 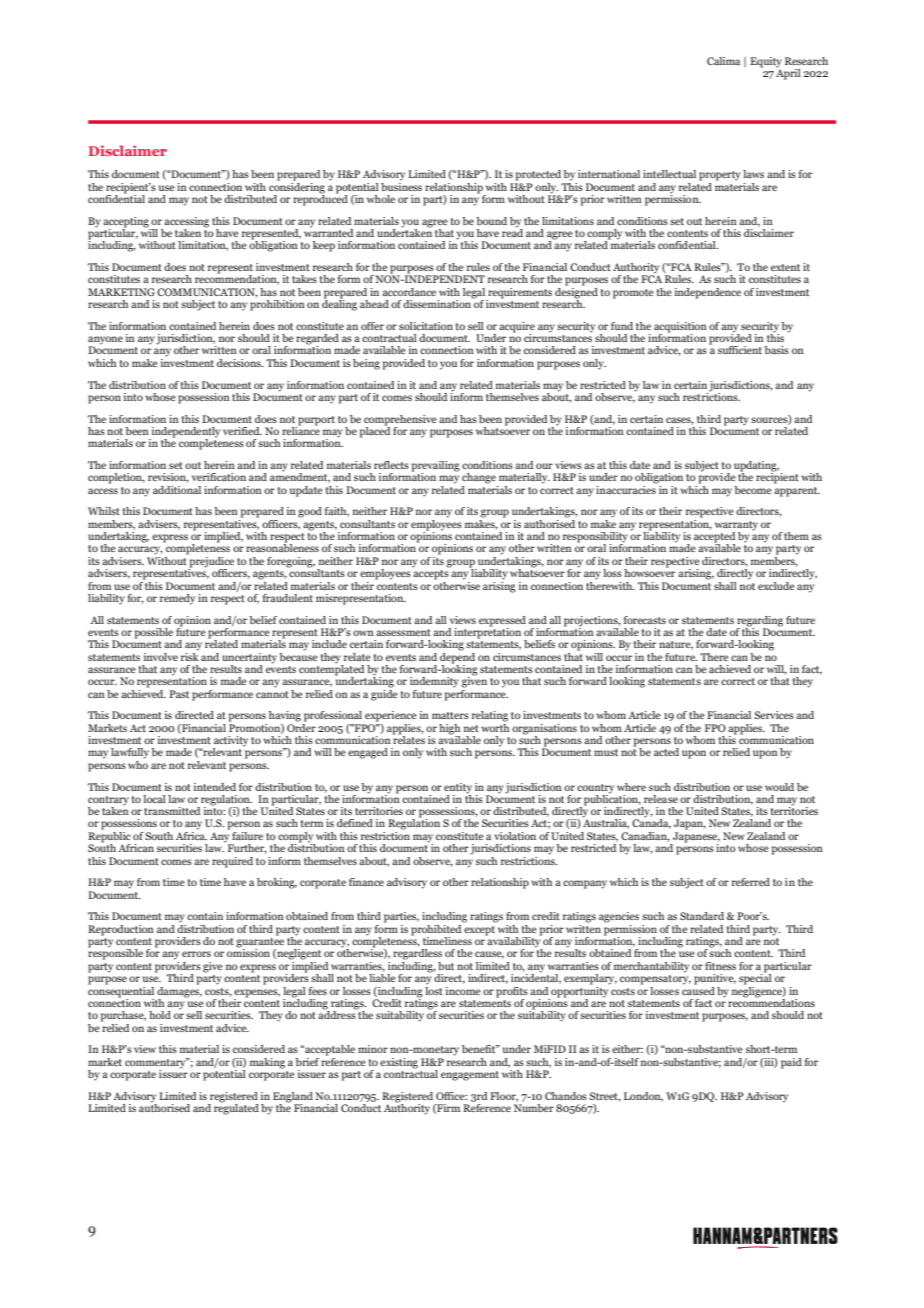 What do you see at coordinates (297, 187) in the page?
I see `considering` at bounding box center [297, 187].
